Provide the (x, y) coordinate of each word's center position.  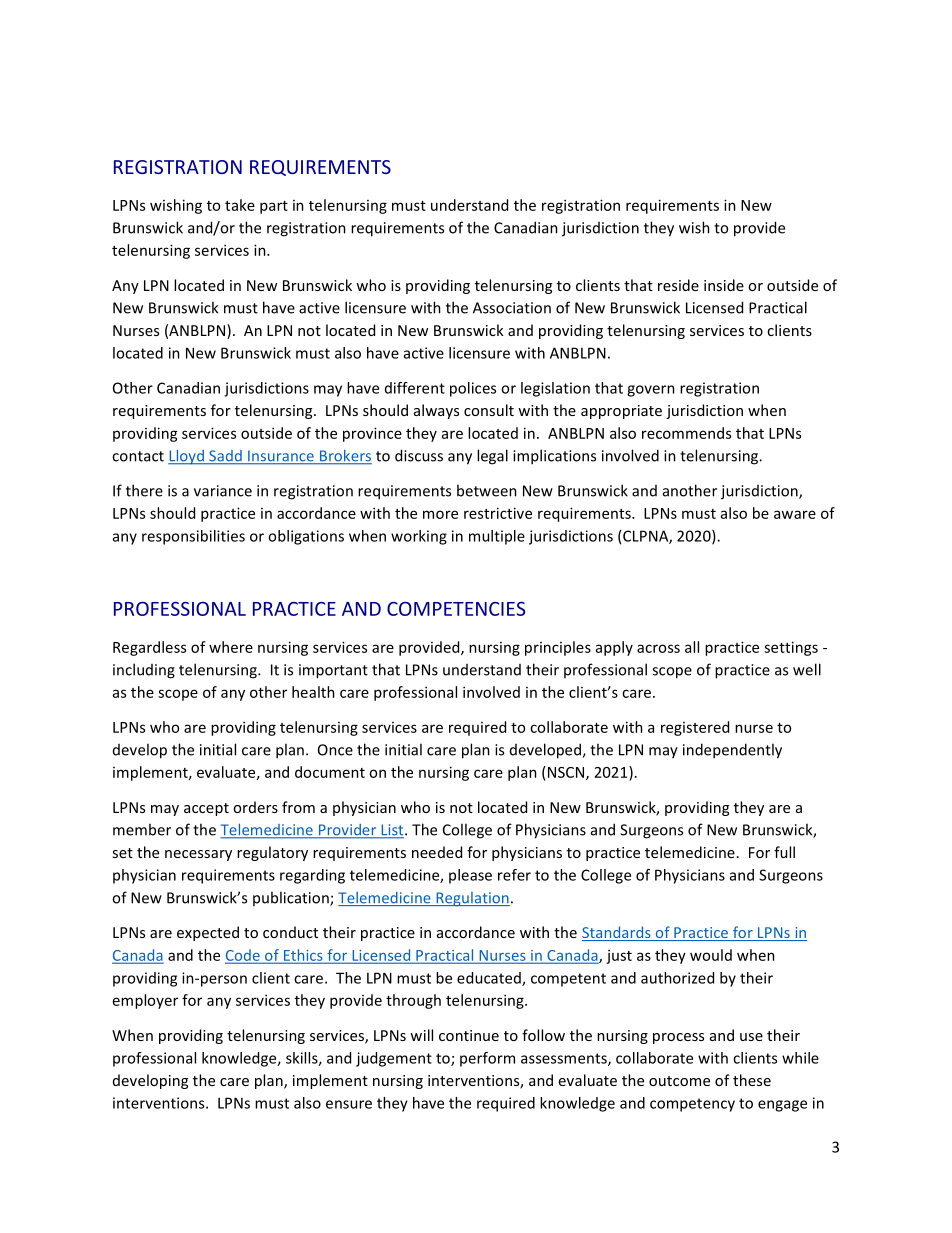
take (240, 205)
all (692, 647)
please (470, 876)
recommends (686, 433)
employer (145, 1001)
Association (512, 308)
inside (724, 285)
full (784, 852)
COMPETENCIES (456, 608)
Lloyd (187, 457)
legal (492, 457)
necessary (198, 855)
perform (487, 1059)
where (231, 647)
